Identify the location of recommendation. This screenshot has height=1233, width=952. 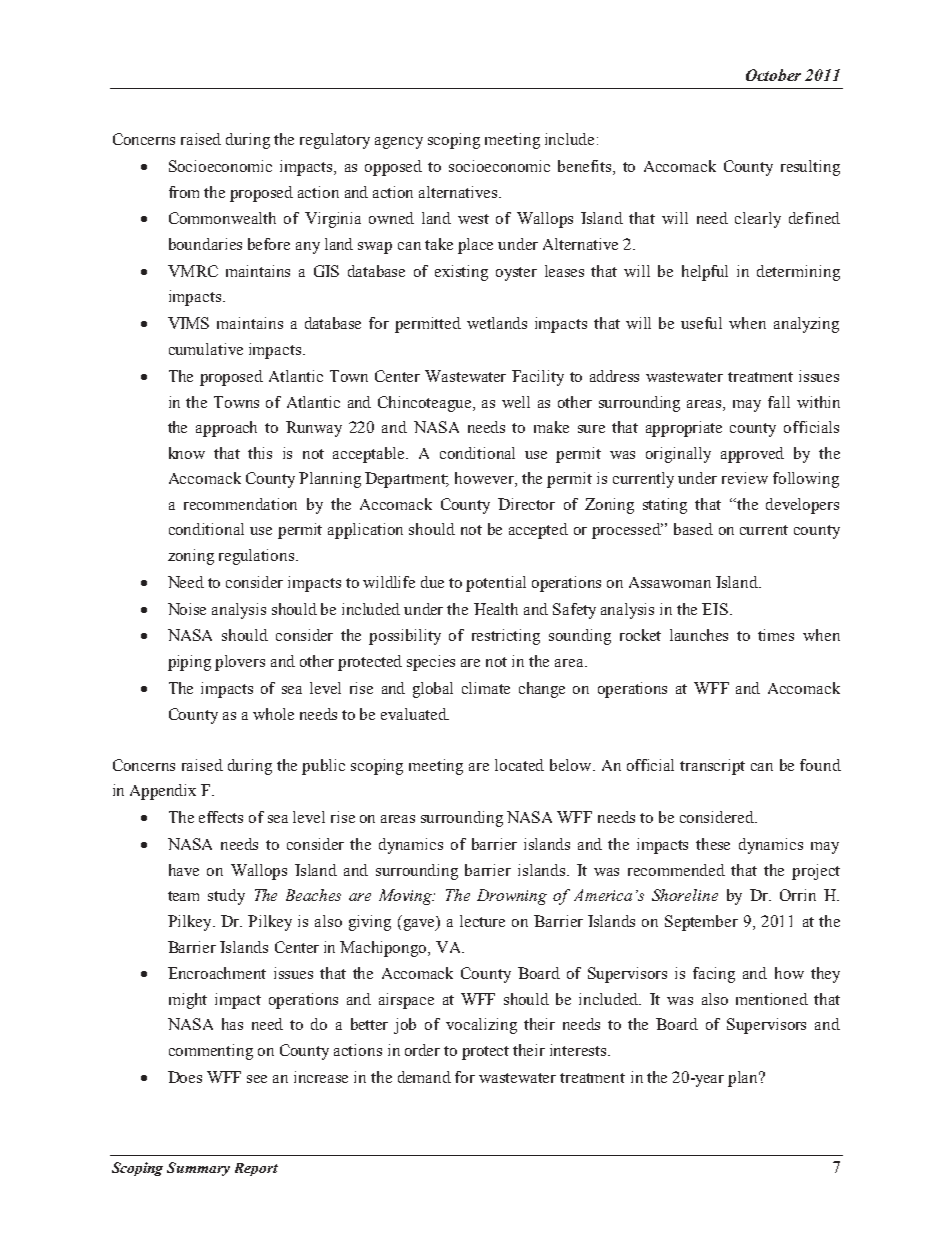
(240, 504).
